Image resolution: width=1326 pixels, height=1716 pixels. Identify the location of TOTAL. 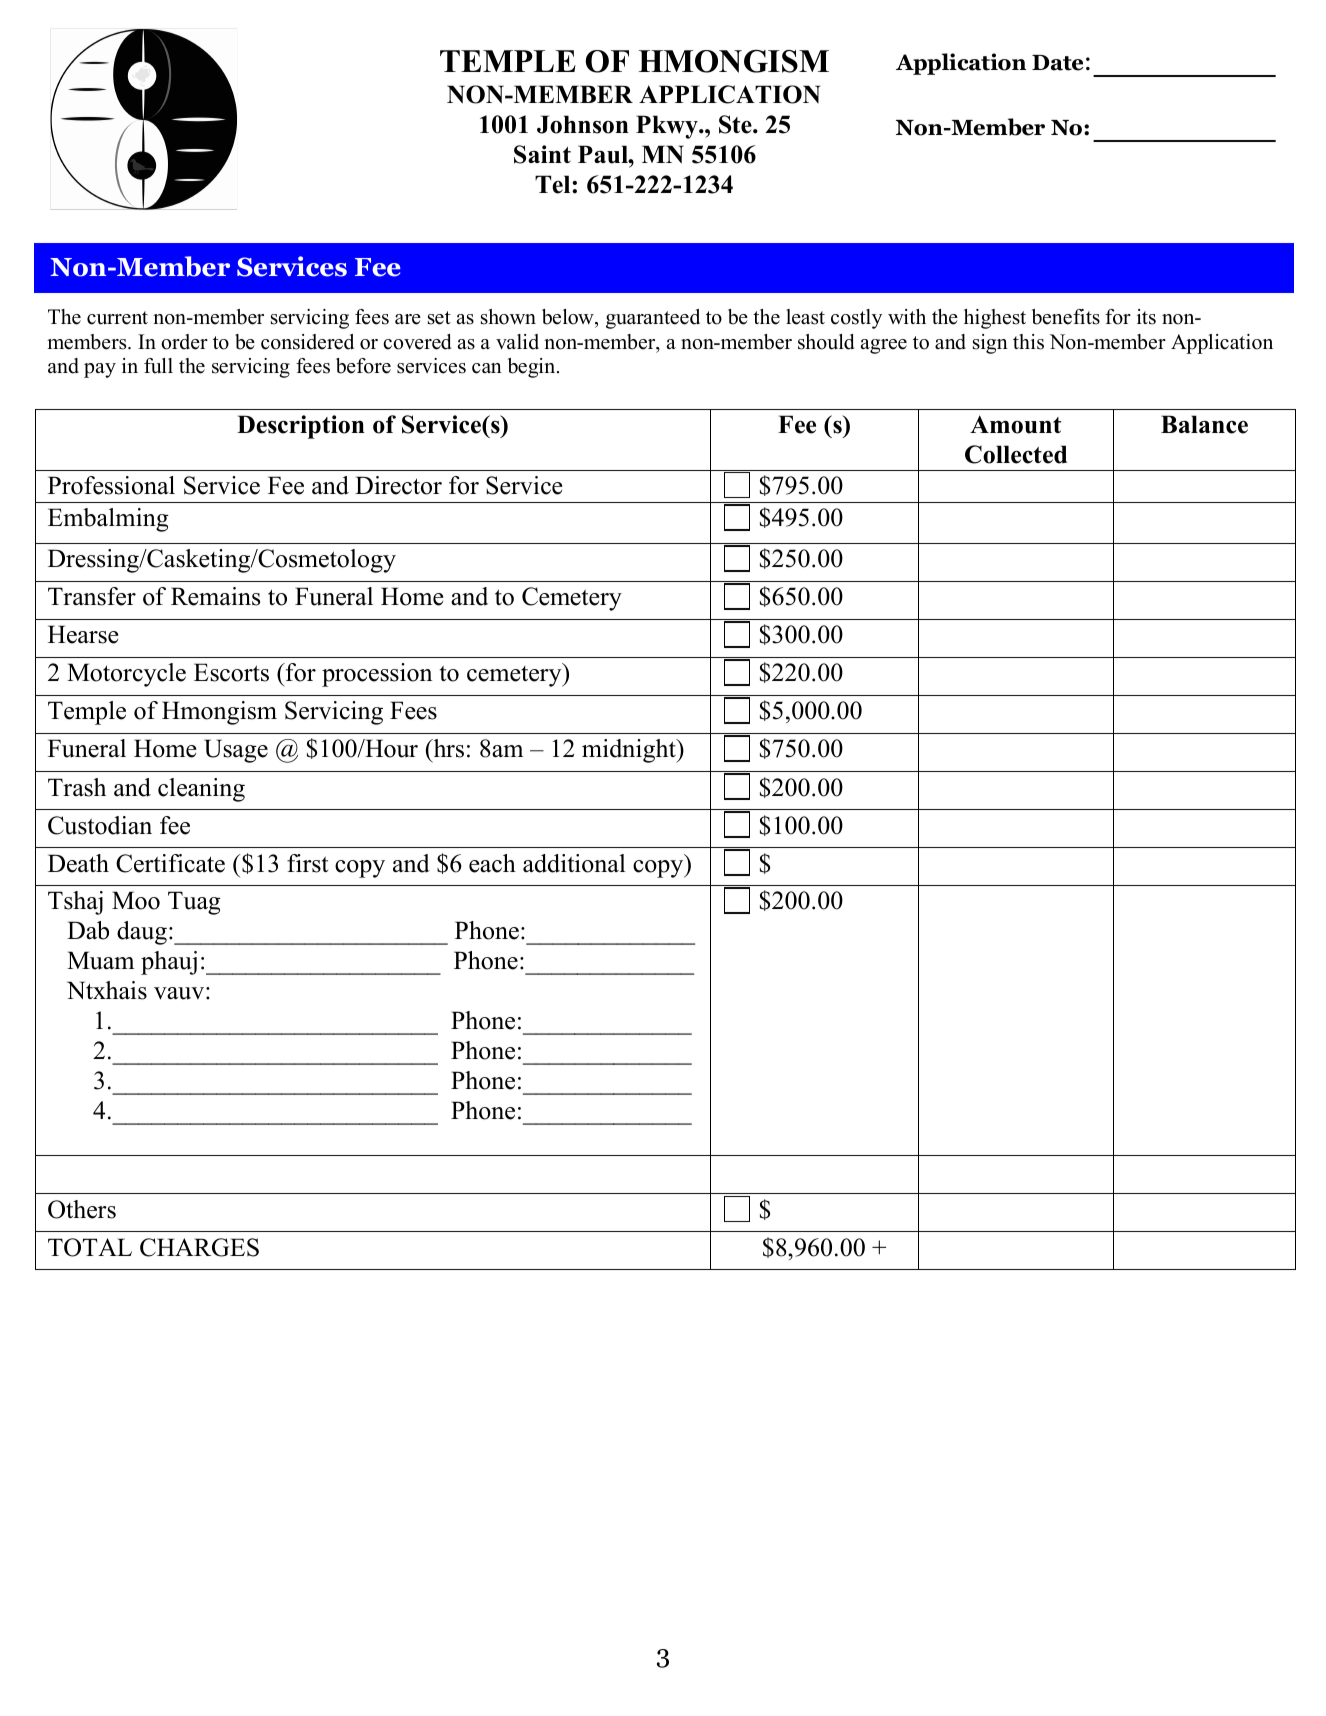
(90, 1247).
